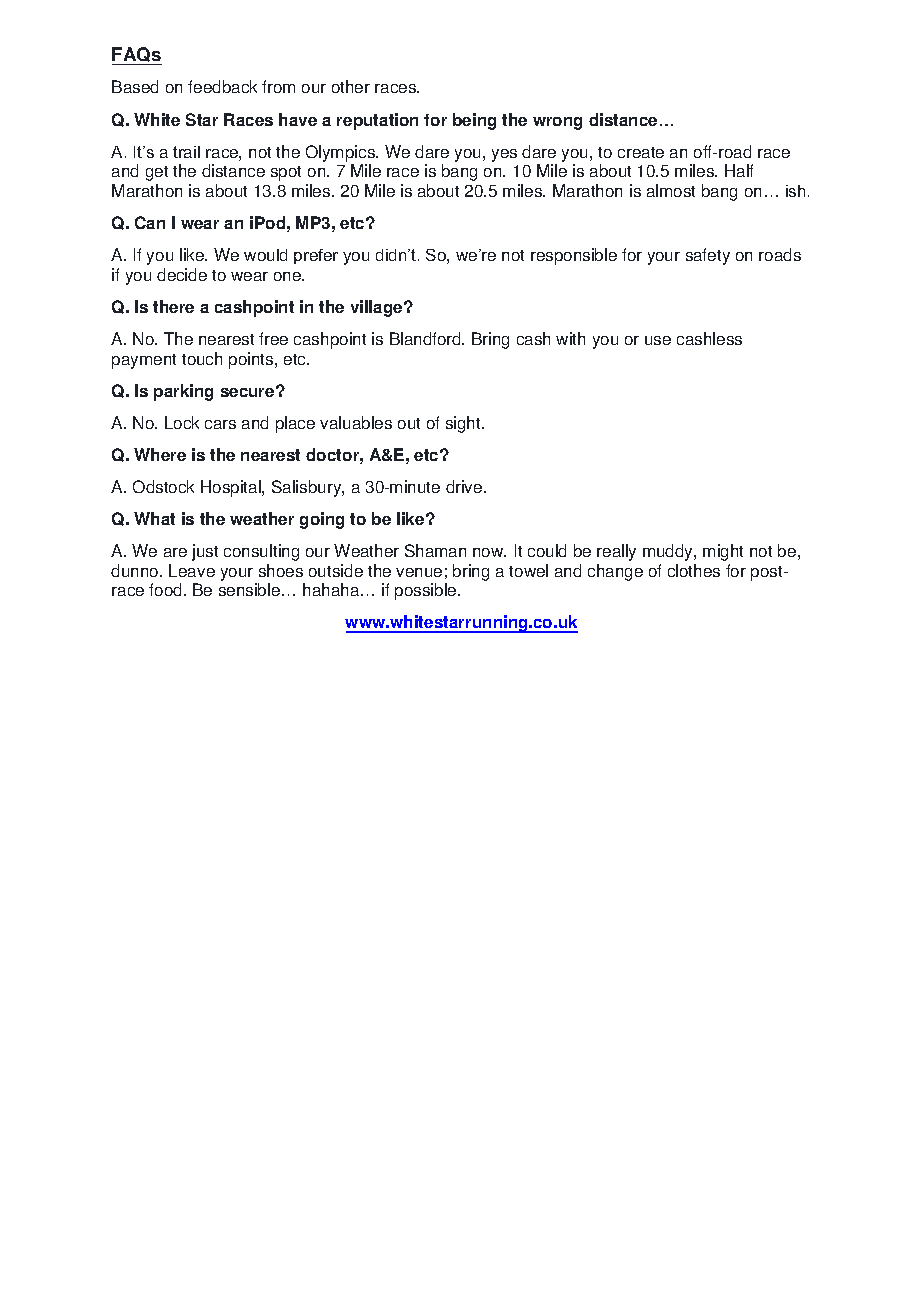 The width and height of the screenshot is (924, 1308). Describe the element at coordinates (160, 454) in the screenshot. I see `Where` at that location.
